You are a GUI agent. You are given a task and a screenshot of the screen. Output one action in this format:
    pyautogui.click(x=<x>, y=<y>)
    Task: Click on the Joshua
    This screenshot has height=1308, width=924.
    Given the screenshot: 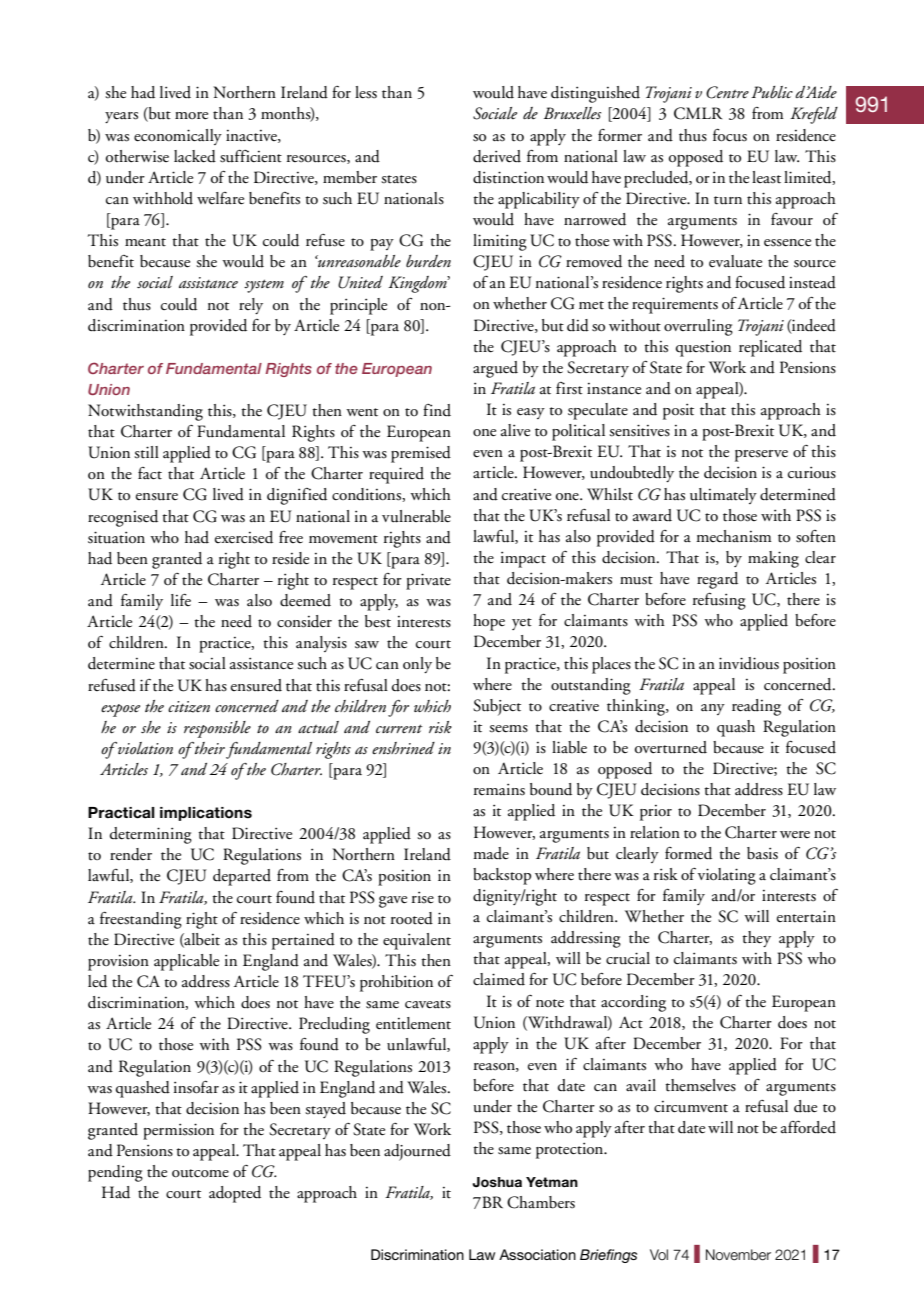 What is the action you would take?
    pyautogui.click(x=497, y=1182)
